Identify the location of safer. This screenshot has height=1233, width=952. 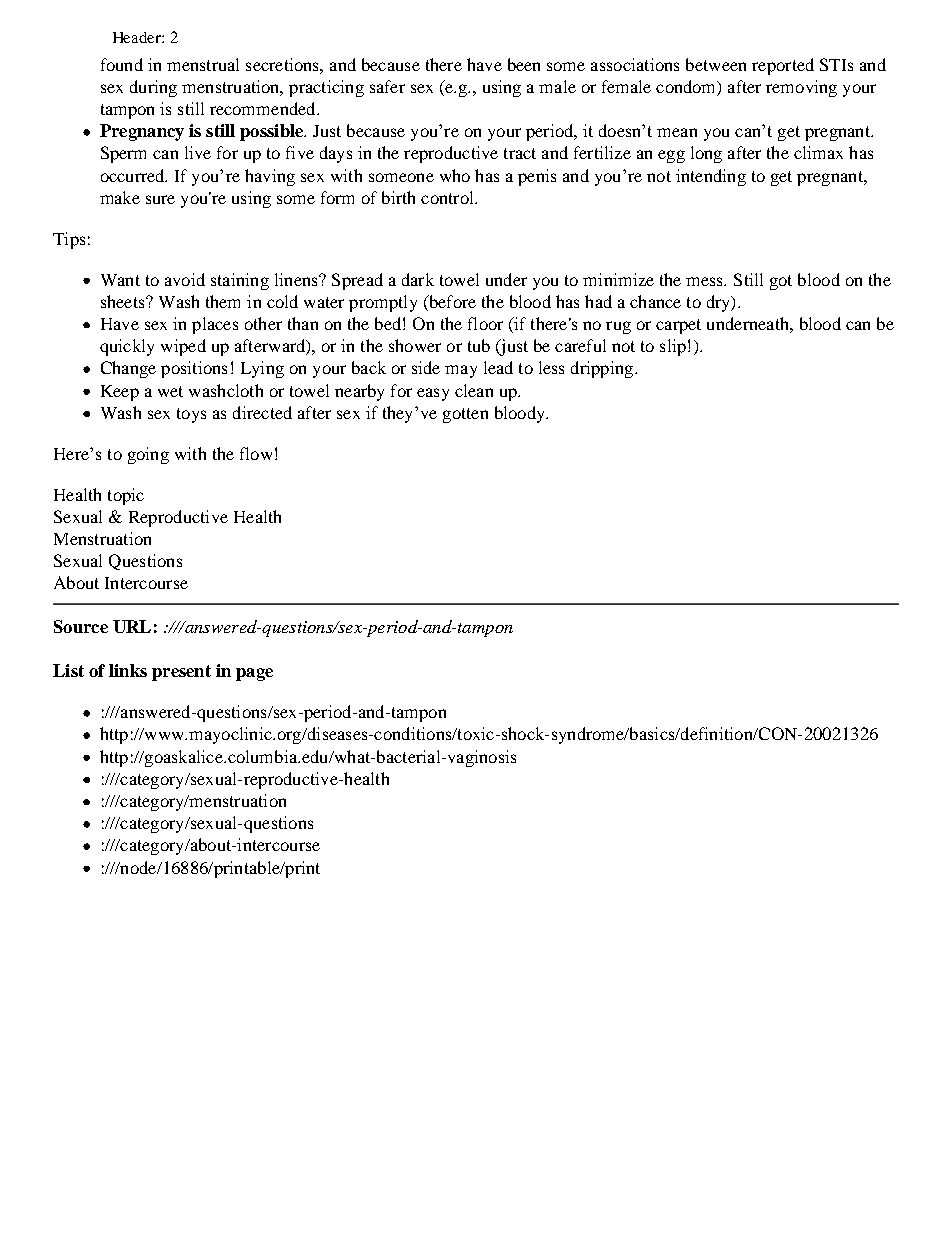
(387, 86).
